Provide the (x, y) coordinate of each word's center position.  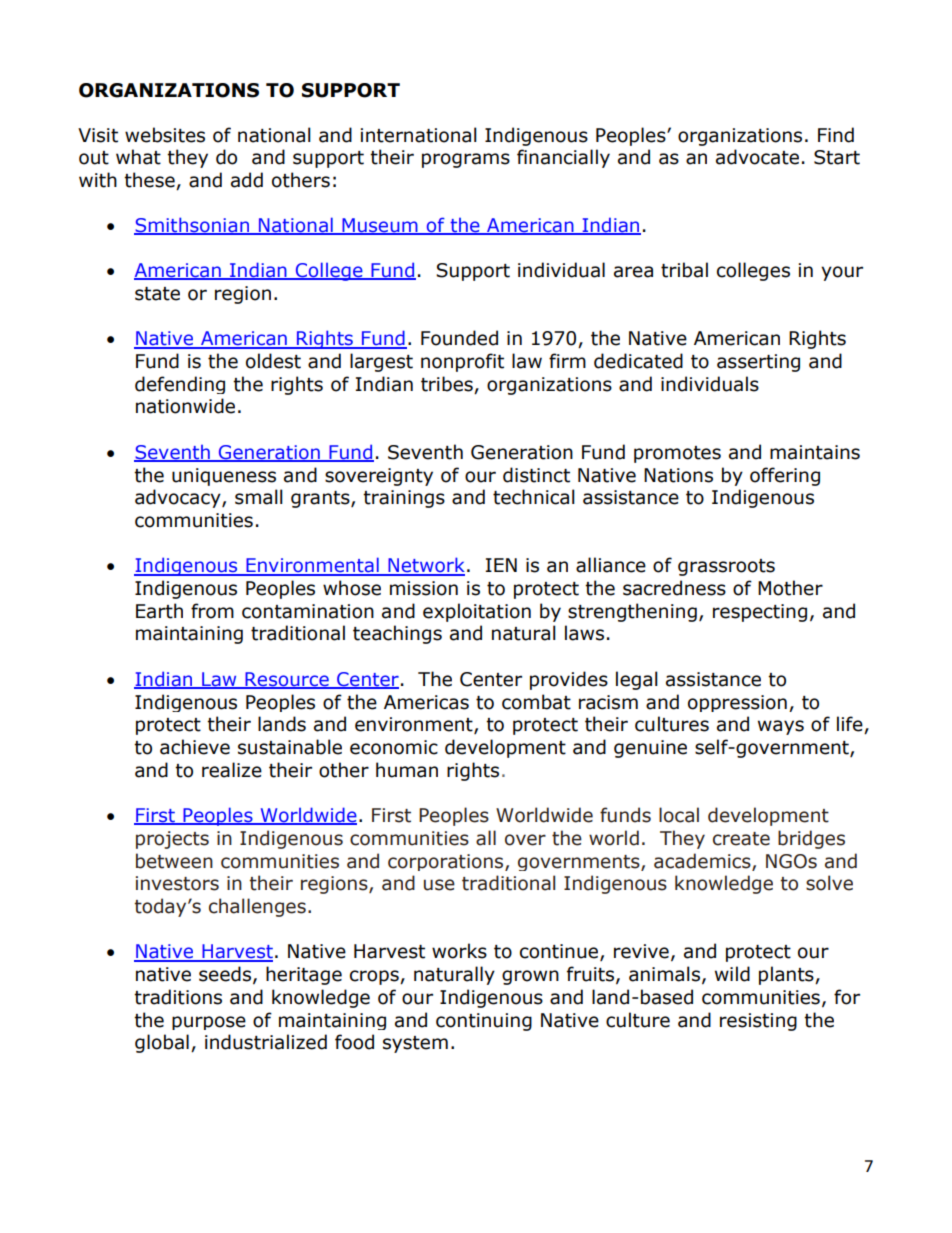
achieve (195, 747)
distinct (536, 475)
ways (781, 727)
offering (785, 476)
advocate (757, 157)
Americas (426, 702)
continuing (484, 1022)
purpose (209, 1023)
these (150, 181)
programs (466, 160)
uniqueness (224, 477)
